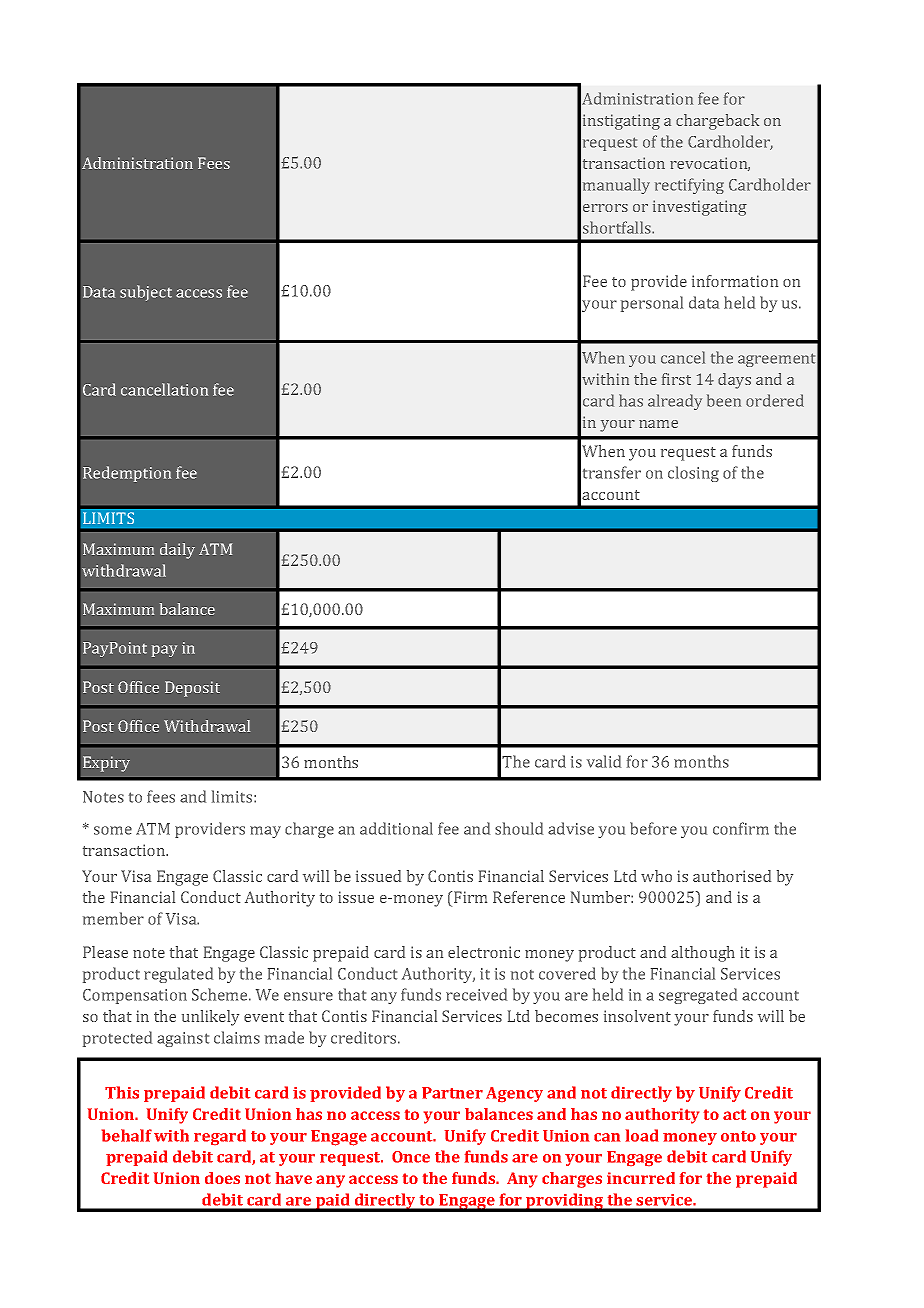 The width and height of the image is (924, 1308). I want to click on authorised, so click(732, 876).
